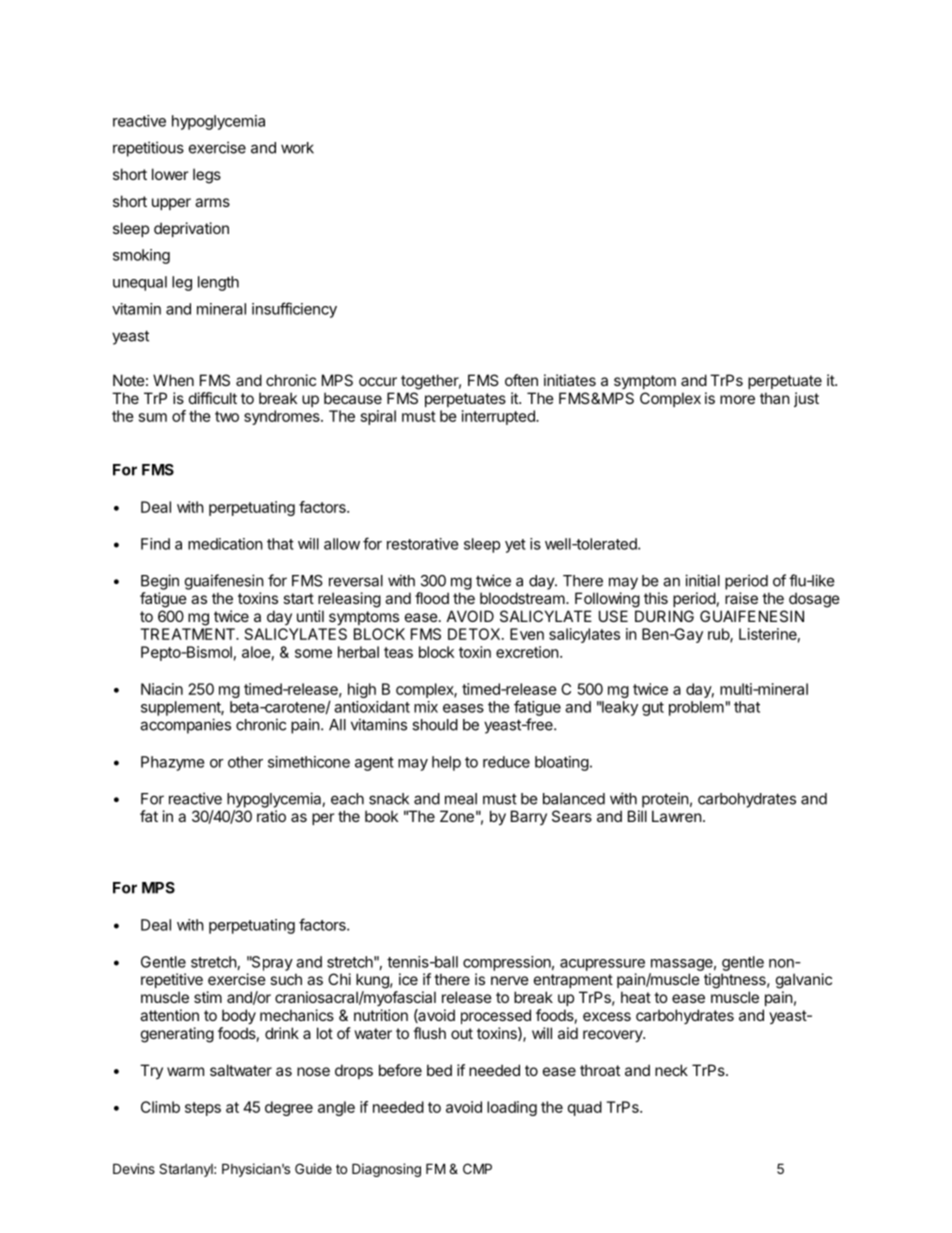 Image resolution: width=952 pixels, height=1233 pixels. Describe the element at coordinates (475, 634) in the document. I see `DETOX` at that location.
